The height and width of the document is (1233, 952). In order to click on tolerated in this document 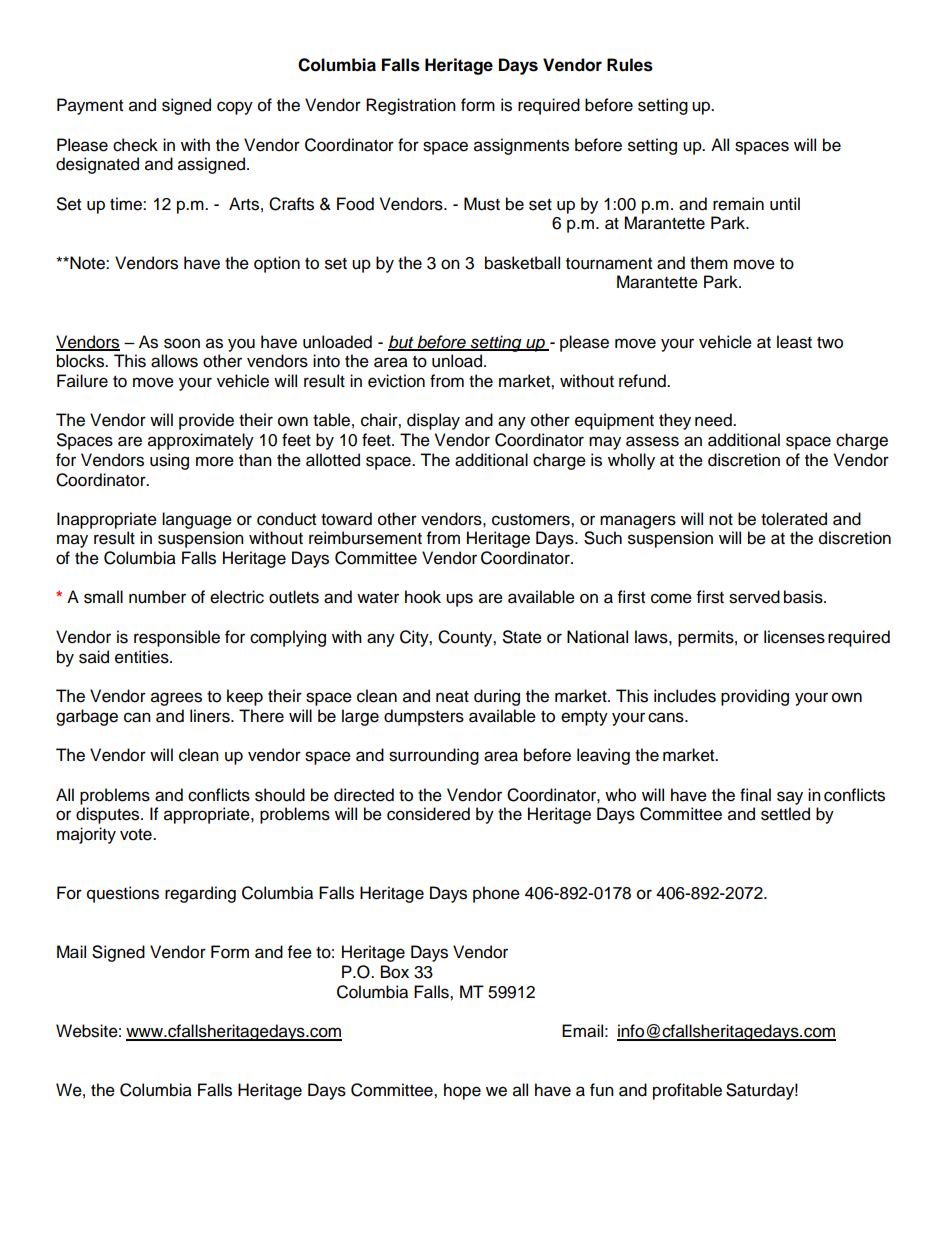, I will do `click(794, 519)`.
